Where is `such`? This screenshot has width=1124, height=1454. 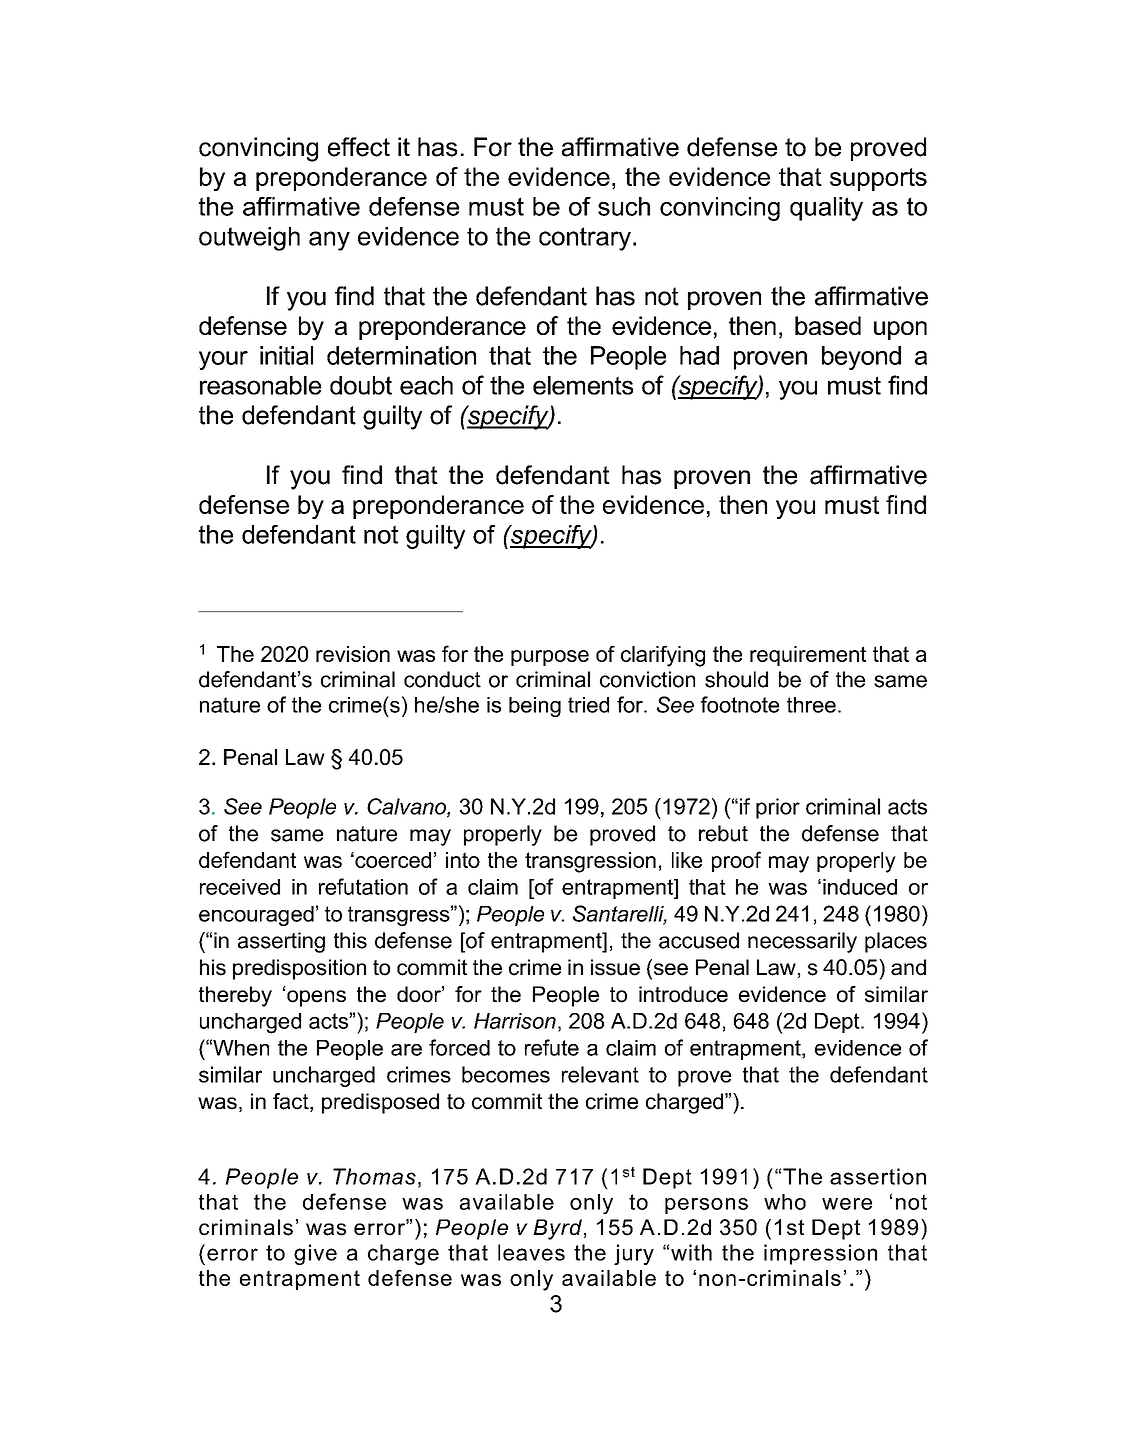 such is located at coordinates (624, 206).
